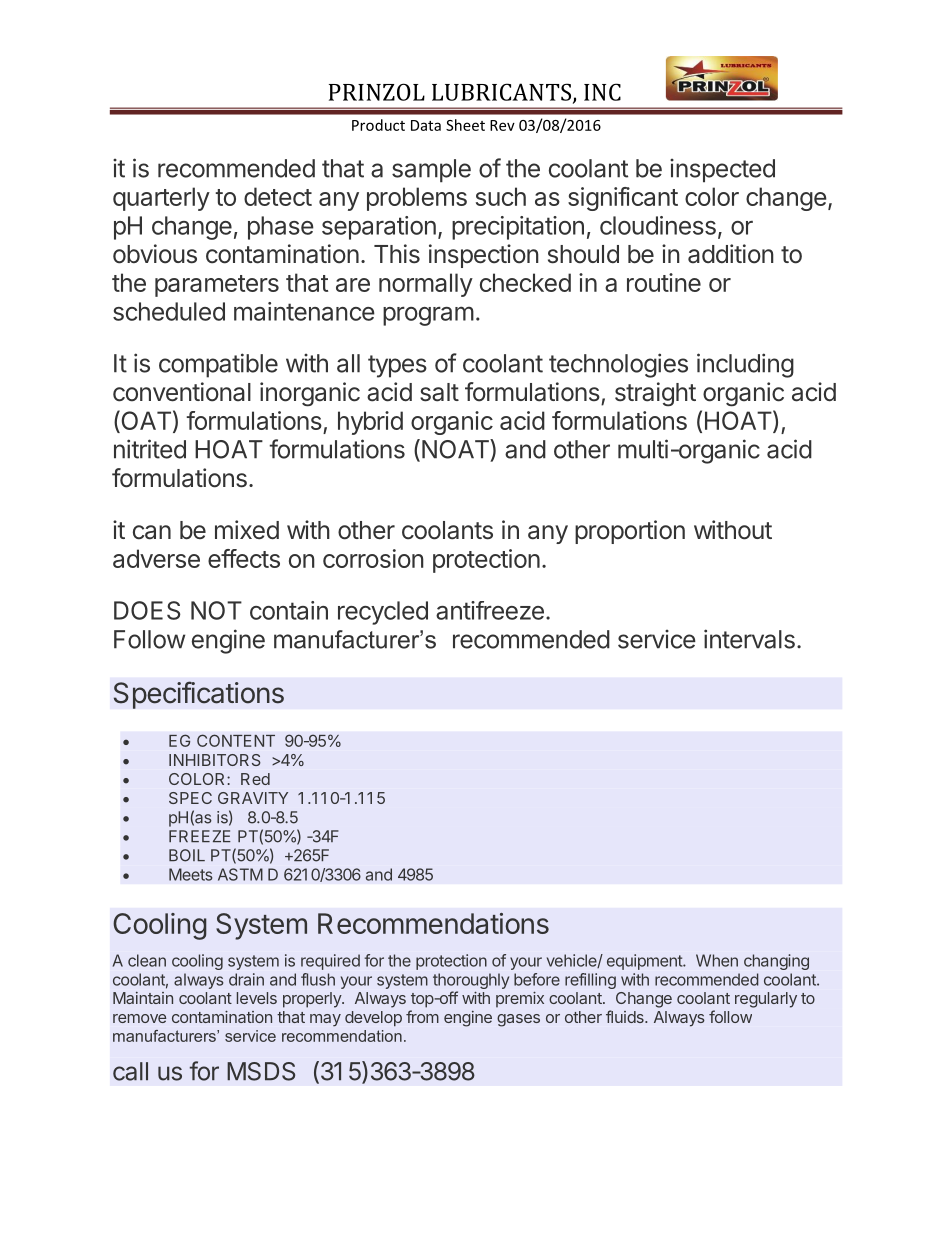  Describe the element at coordinates (161, 199) in the page. I see `quarterly` at that location.
